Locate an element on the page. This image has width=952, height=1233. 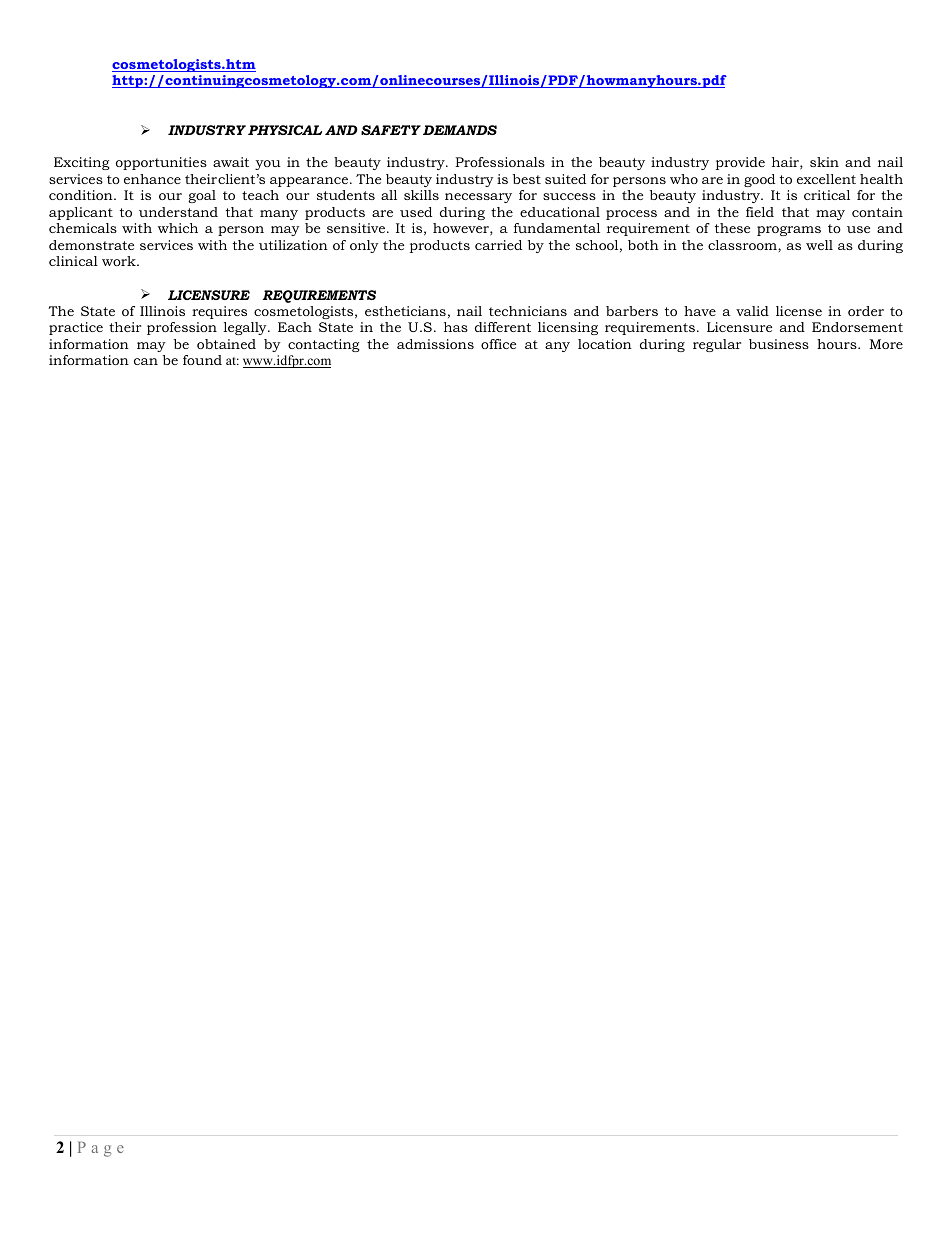
Endorsement is located at coordinates (857, 327).
